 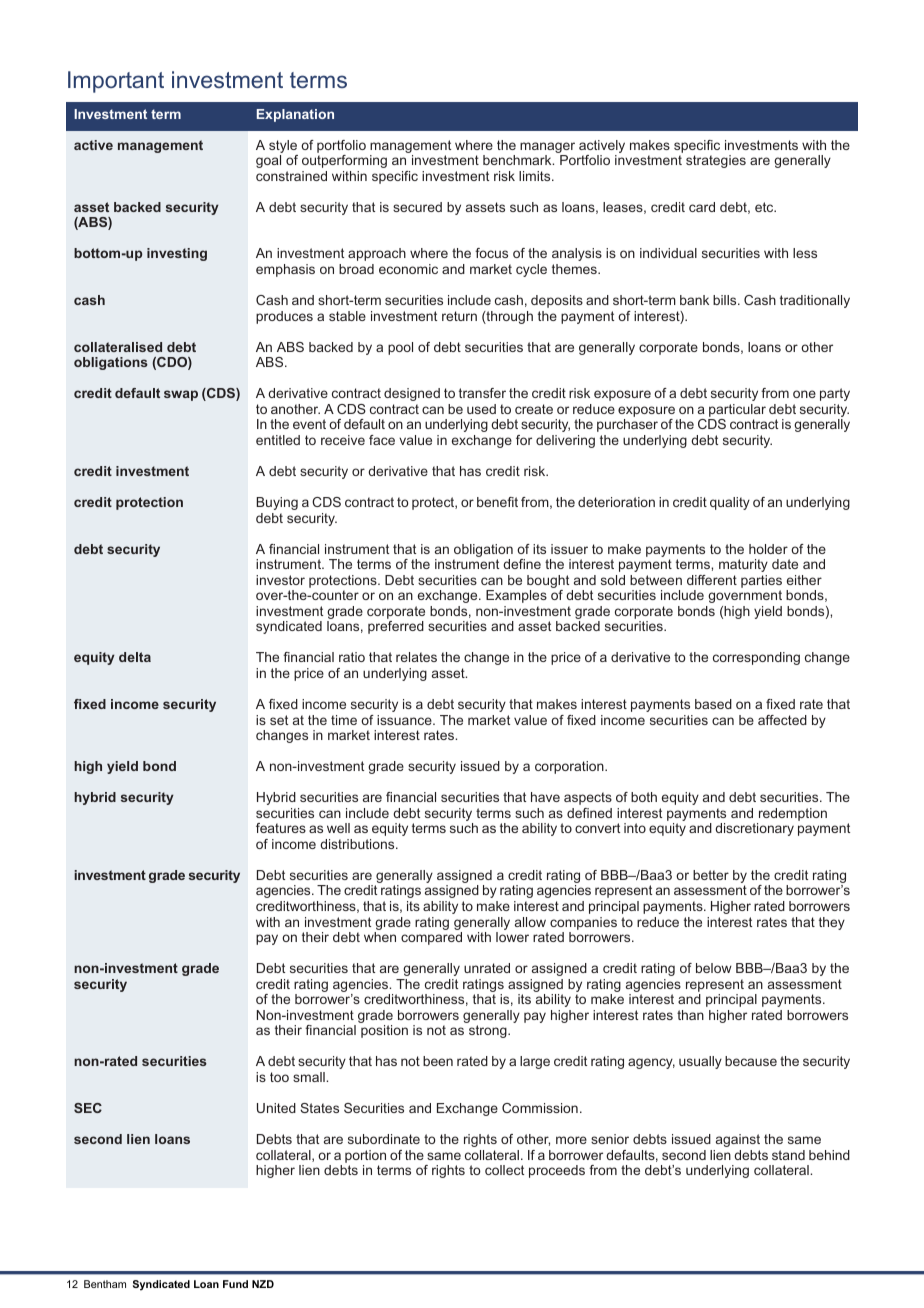 I want to click on Fund, so click(x=235, y=1284).
